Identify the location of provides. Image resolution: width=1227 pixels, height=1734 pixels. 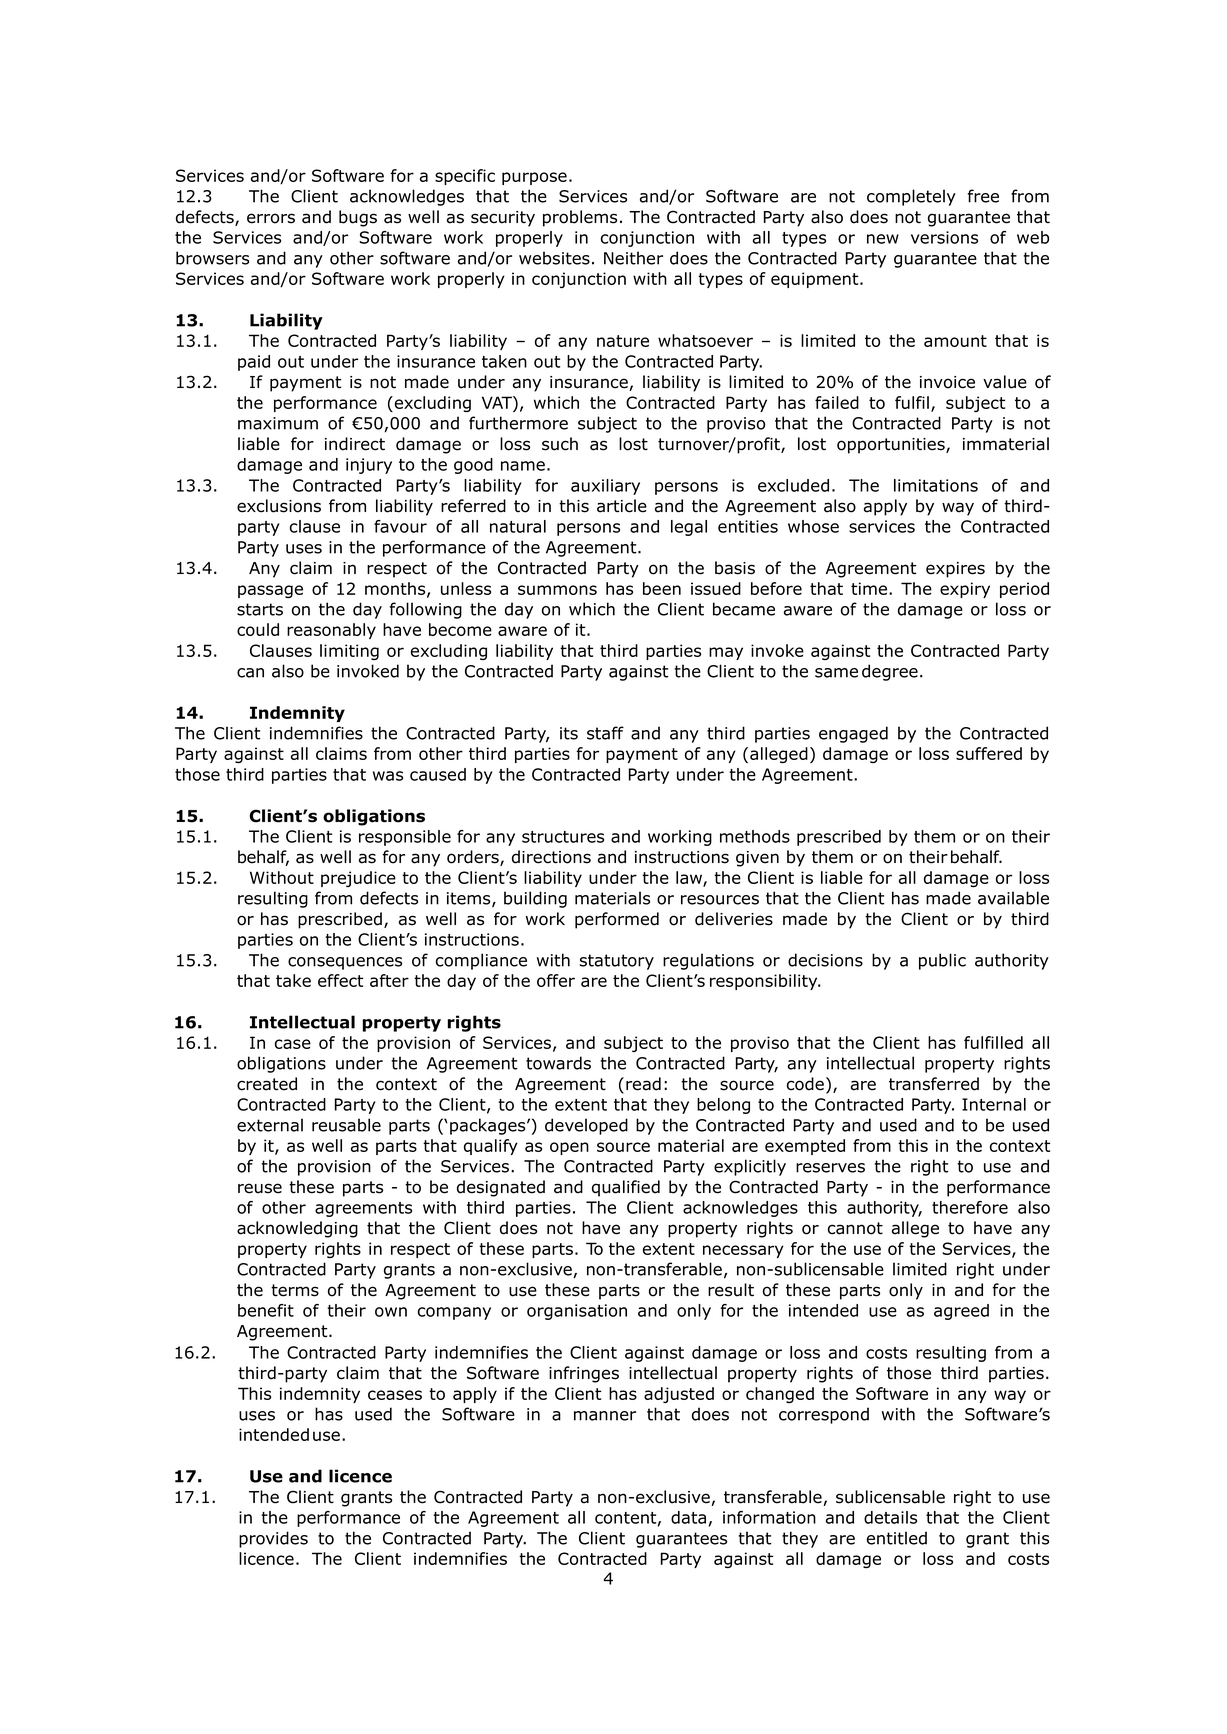
(273, 1539).
